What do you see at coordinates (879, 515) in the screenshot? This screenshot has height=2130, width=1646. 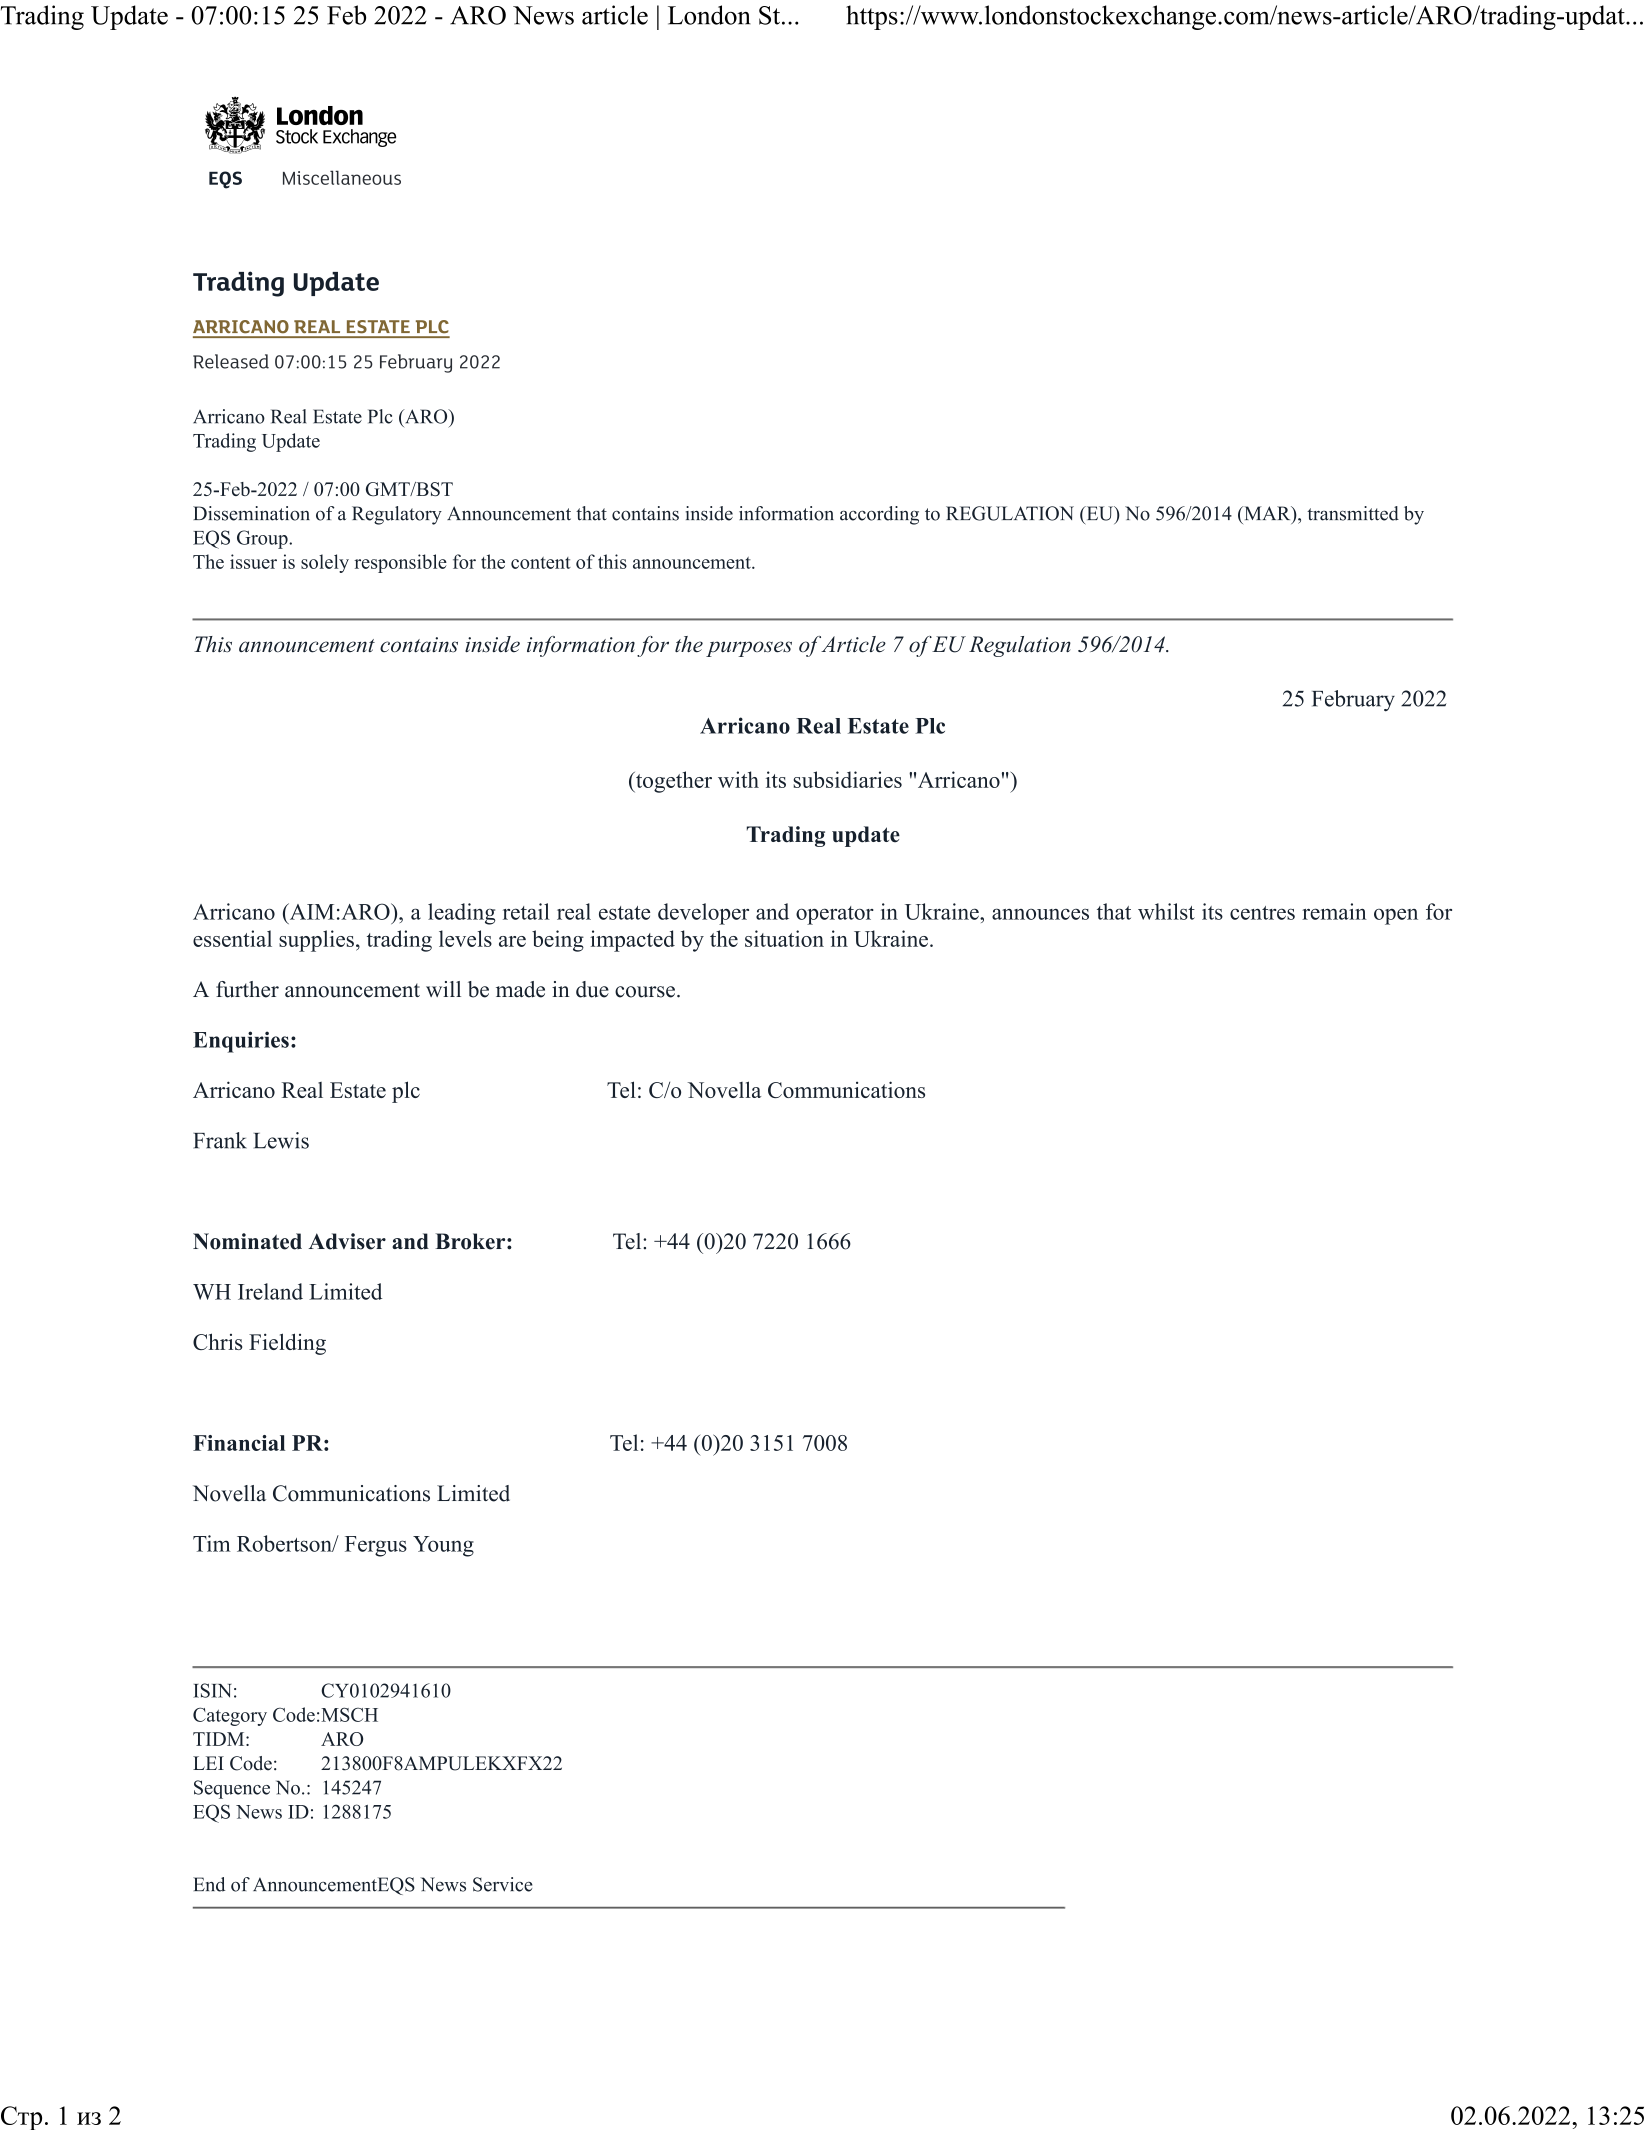 I see `according` at bounding box center [879, 515].
